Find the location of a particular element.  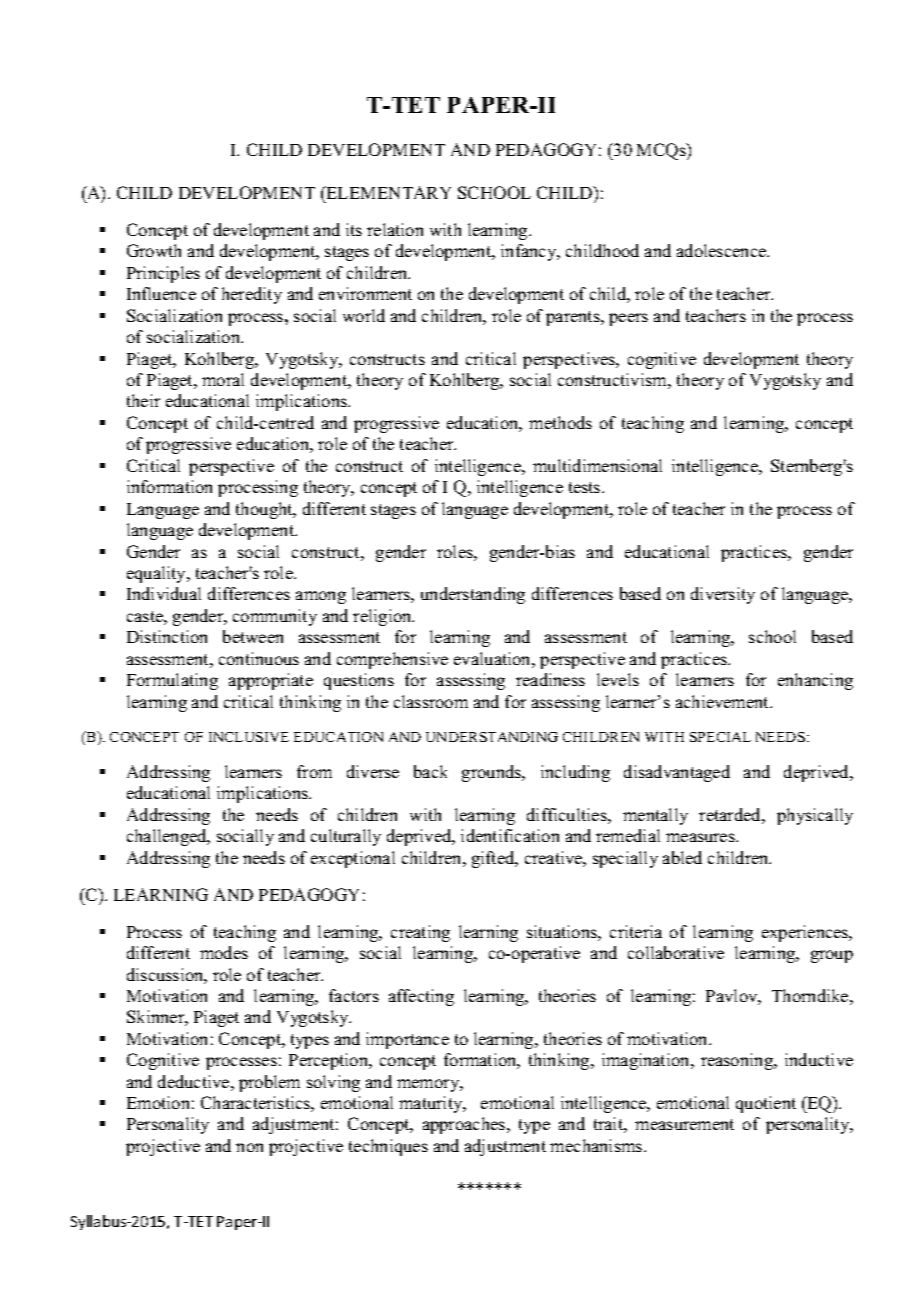

thought is located at coordinates (265, 510).
